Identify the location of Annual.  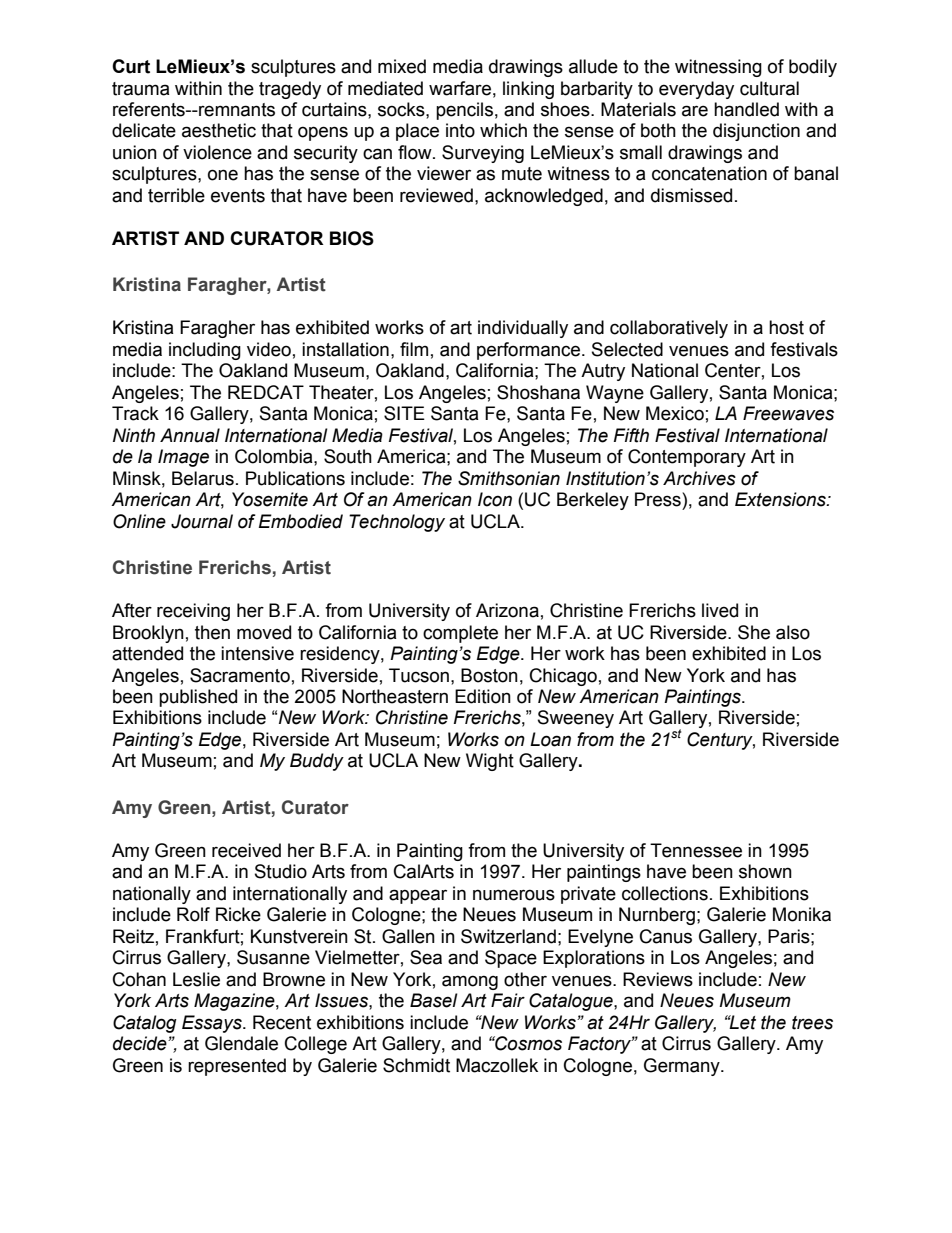
(190, 435).
